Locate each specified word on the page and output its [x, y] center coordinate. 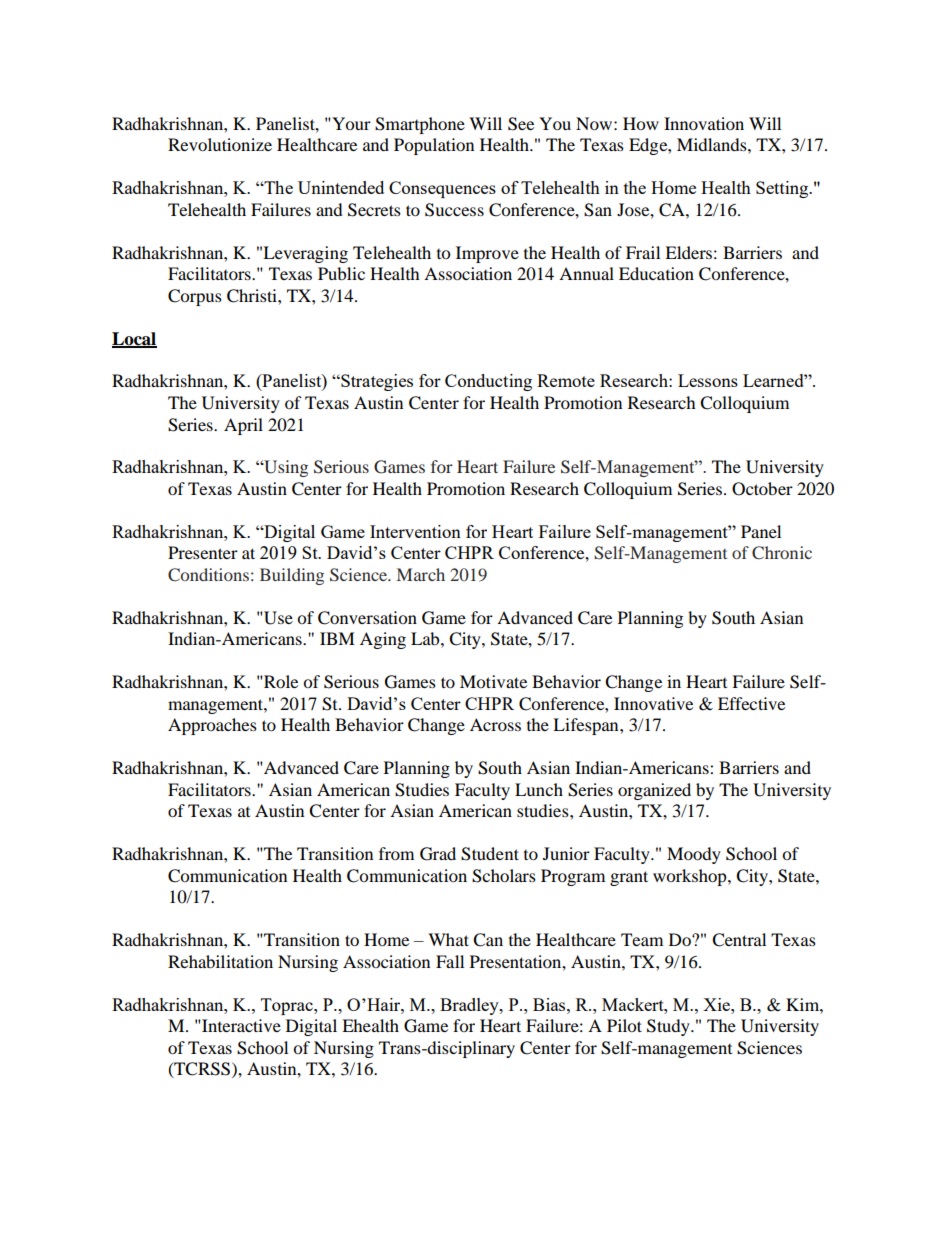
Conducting [488, 382]
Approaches [212, 726]
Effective [751, 703]
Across [495, 724]
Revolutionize [220, 144]
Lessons [708, 380]
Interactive [240, 1025]
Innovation [704, 123]
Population [434, 146]
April [243, 426]
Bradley [470, 1006]
